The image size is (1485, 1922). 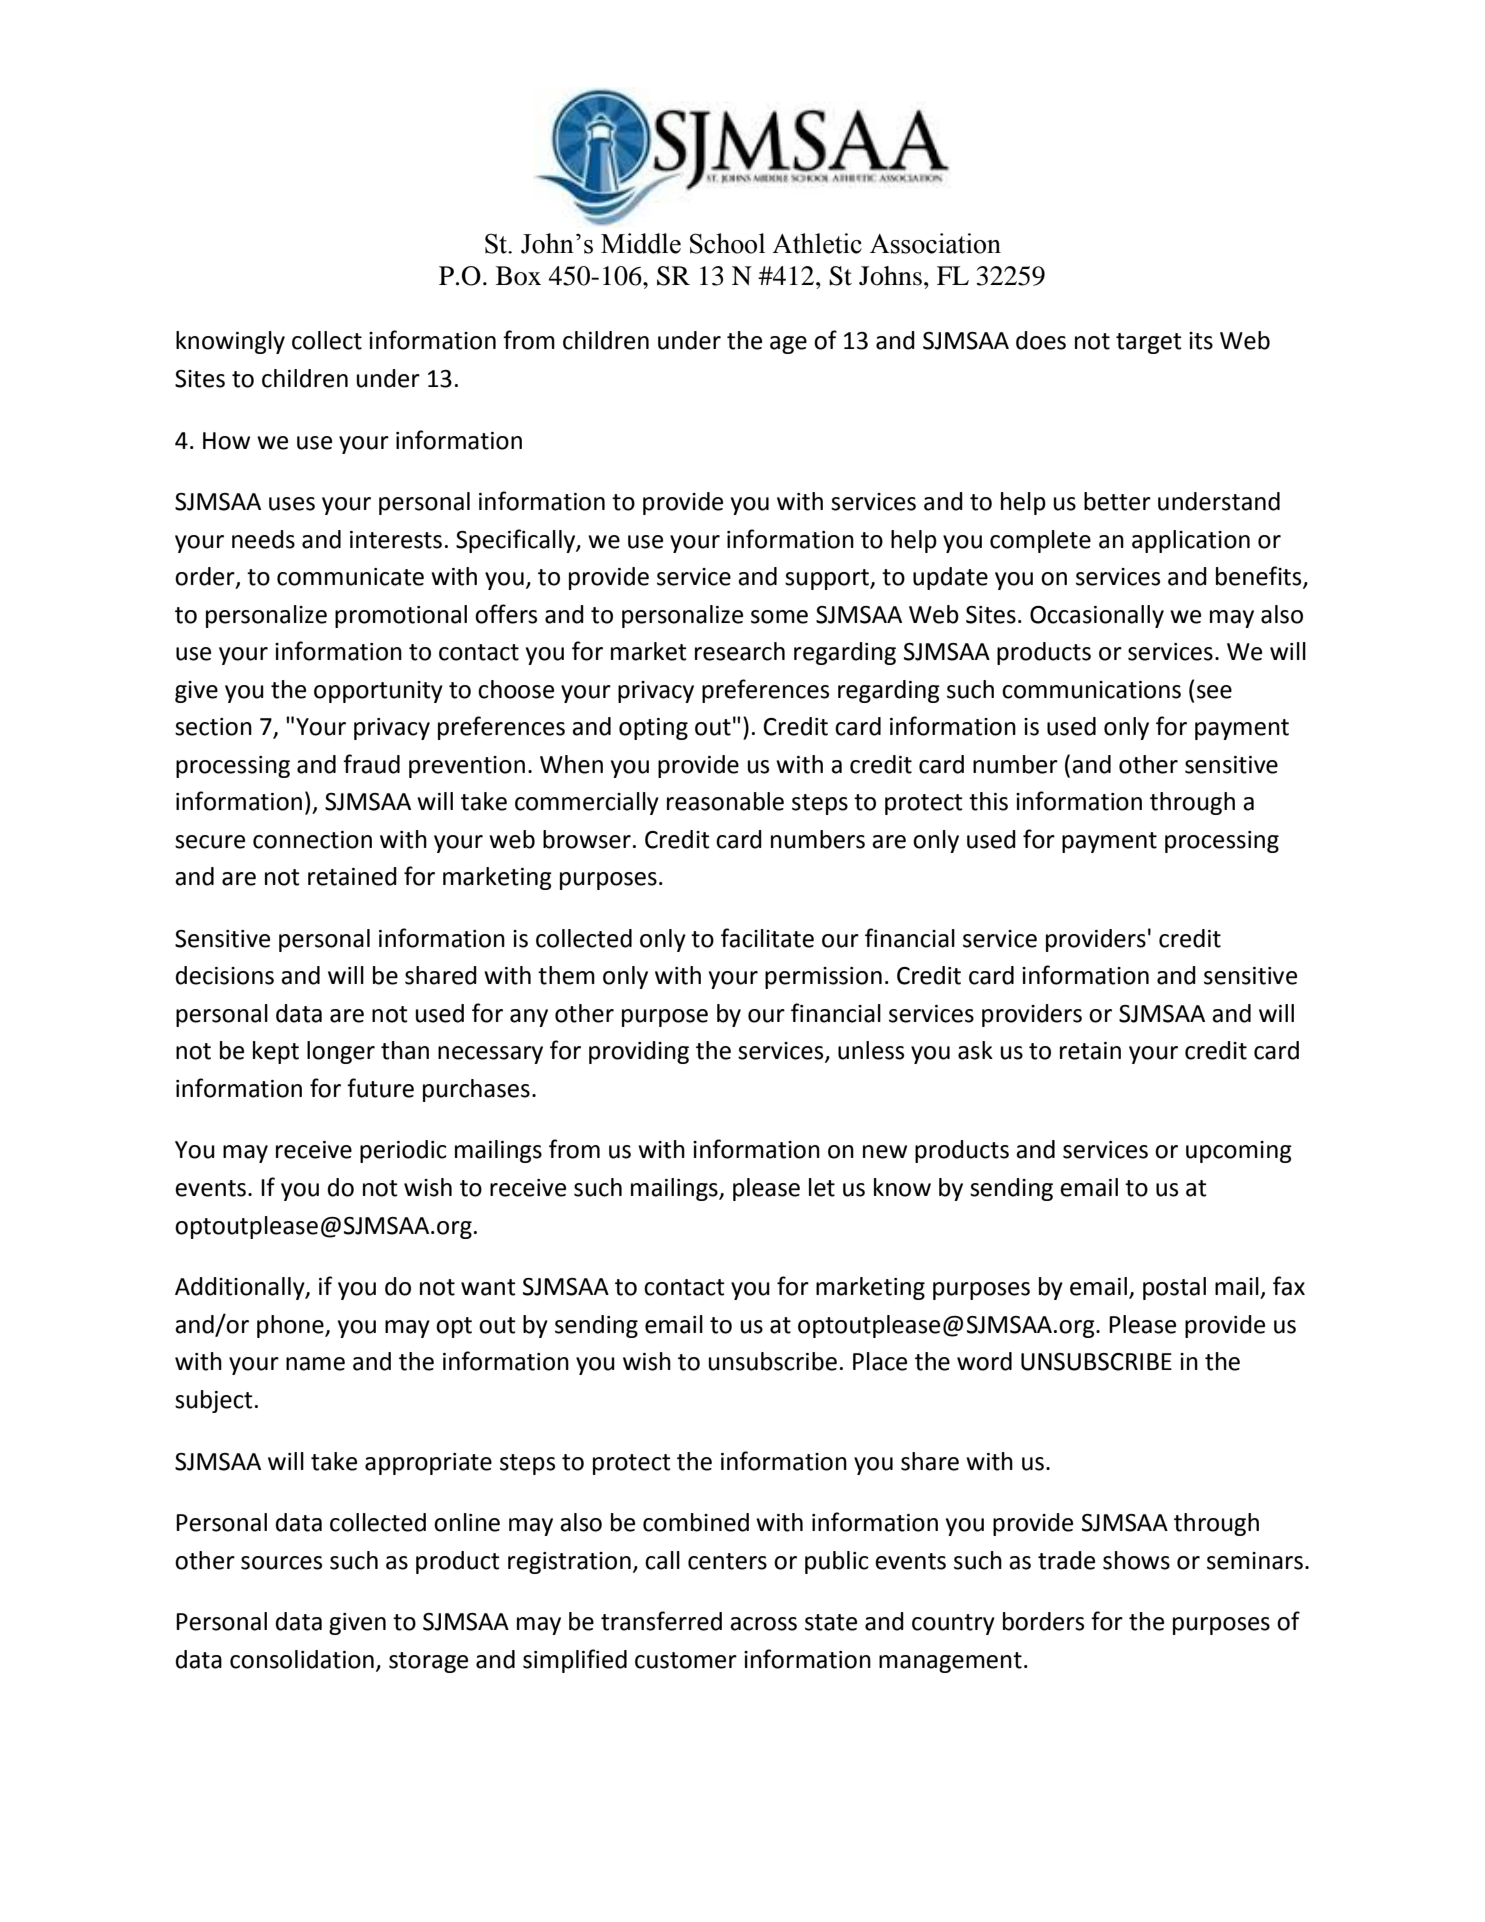 What do you see at coordinates (518, 276) in the screenshot?
I see `Box` at bounding box center [518, 276].
